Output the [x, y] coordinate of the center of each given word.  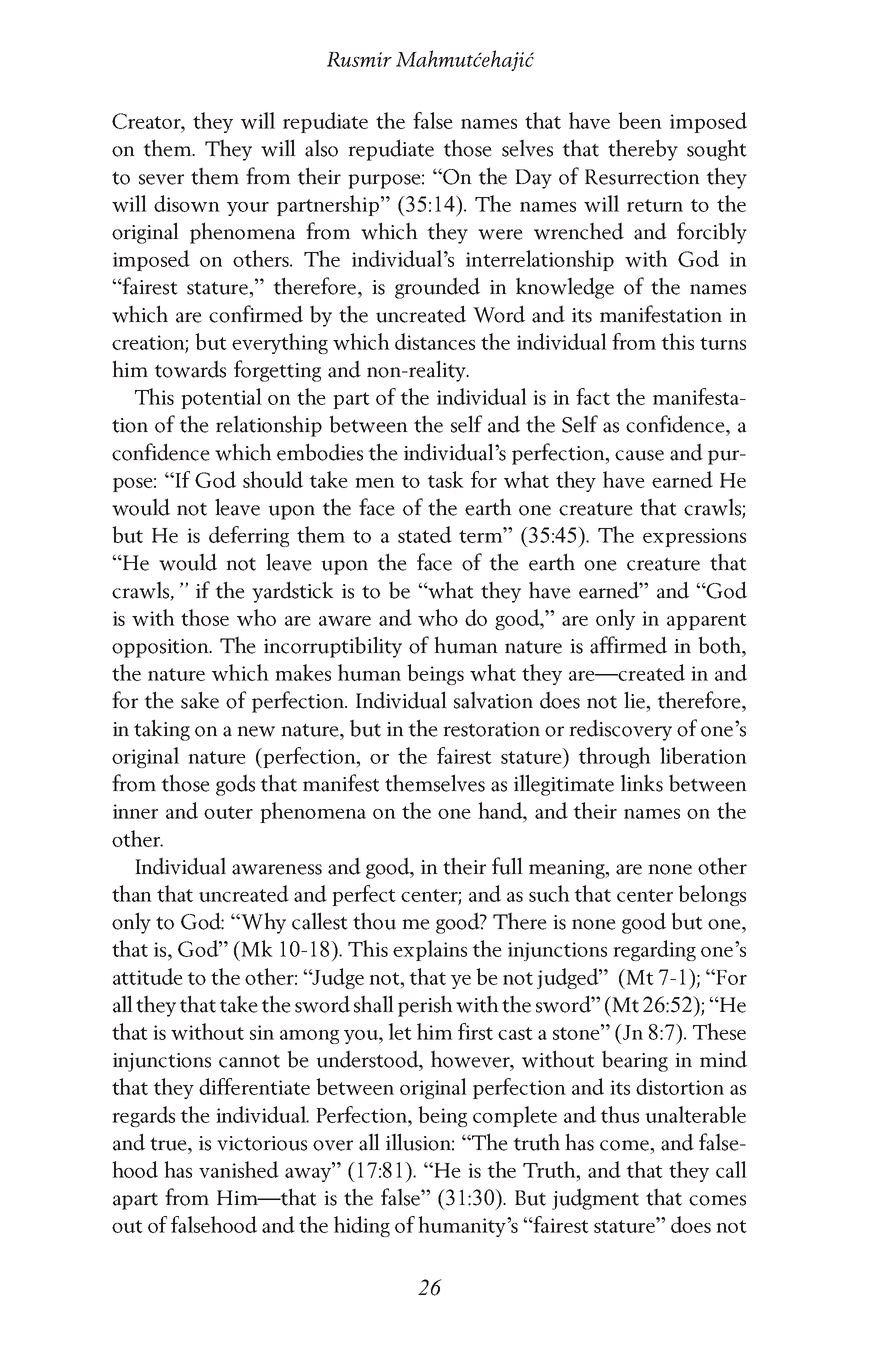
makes [303, 672]
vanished [239, 1169]
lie [635, 700]
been [640, 120]
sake [200, 700]
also [321, 148]
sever [161, 179]
